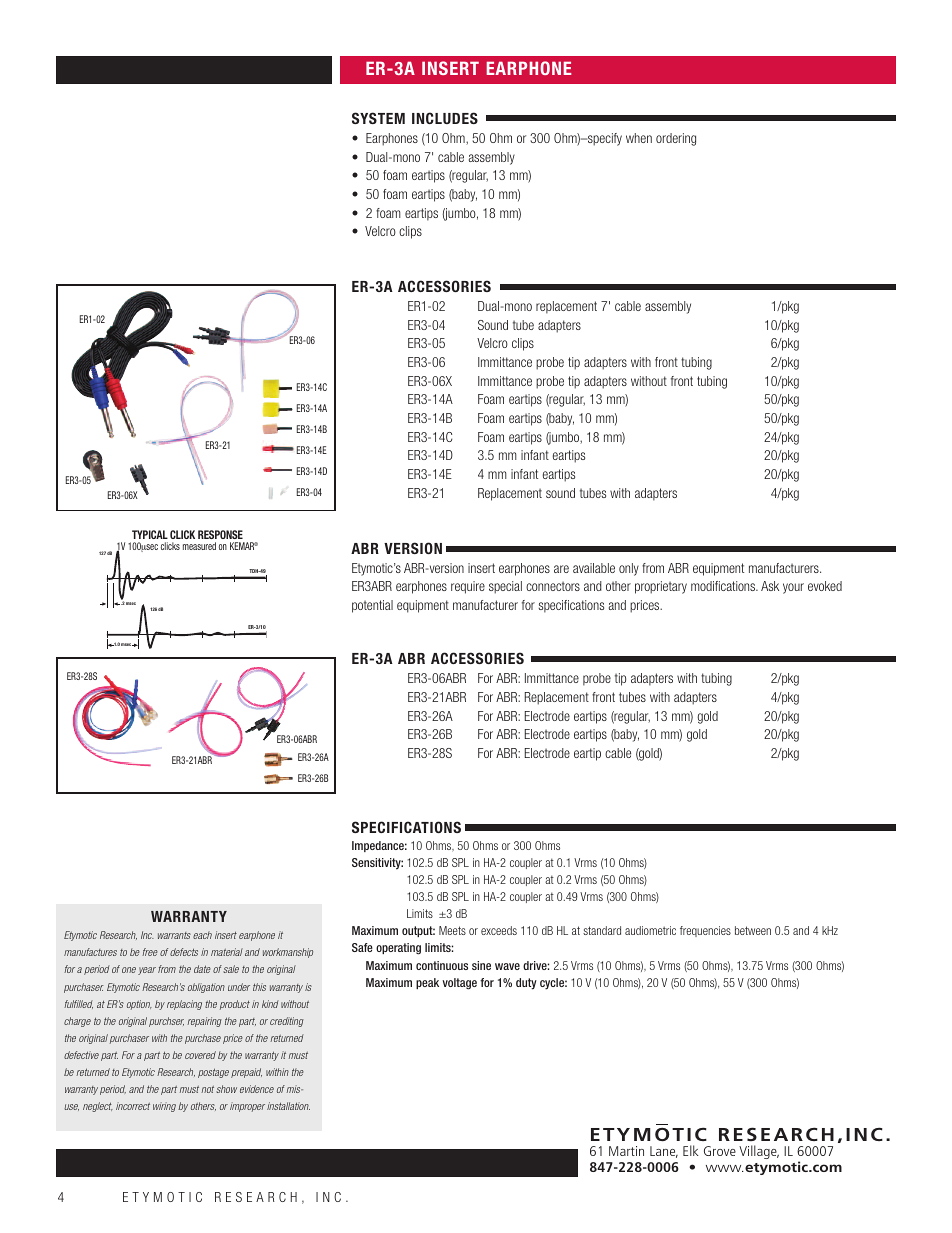 The image size is (952, 1233). Describe the element at coordinates (445, 118) in the screenshot. I see `INCLUDES` at that location.
